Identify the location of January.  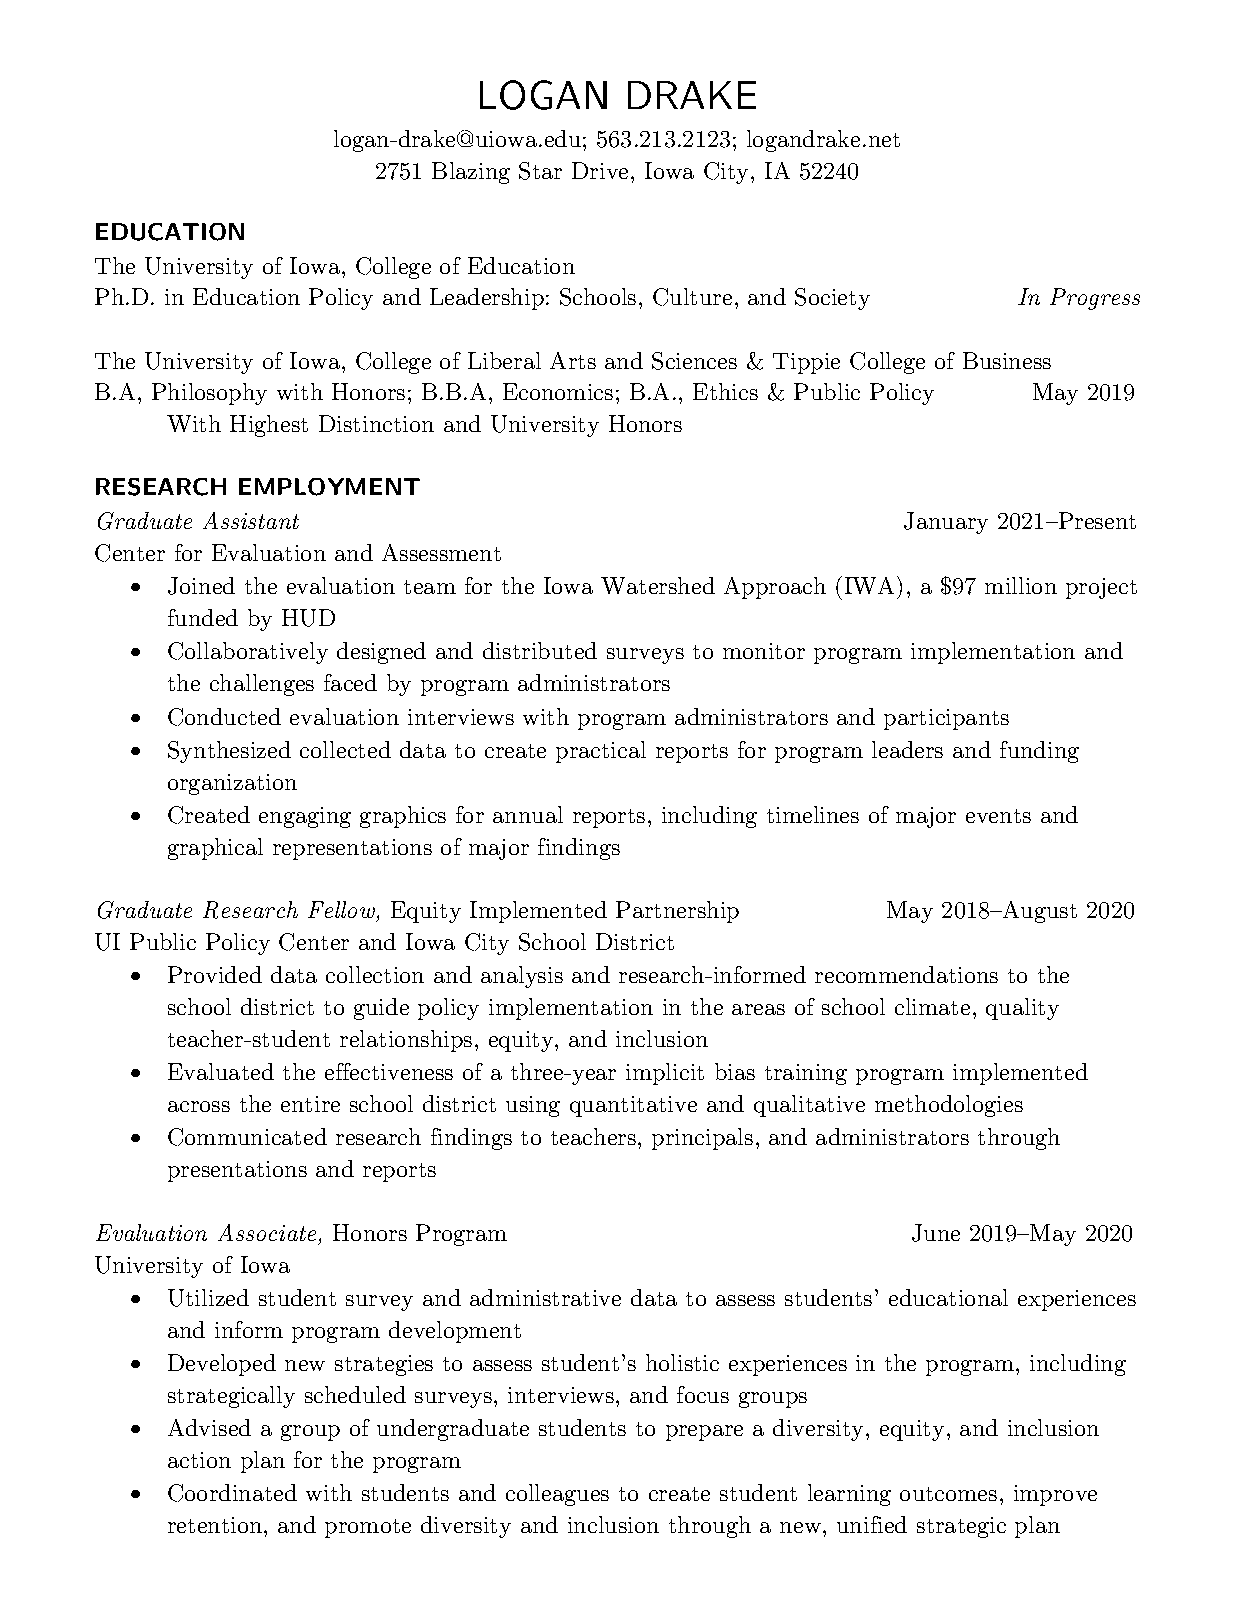
(946, 523).
